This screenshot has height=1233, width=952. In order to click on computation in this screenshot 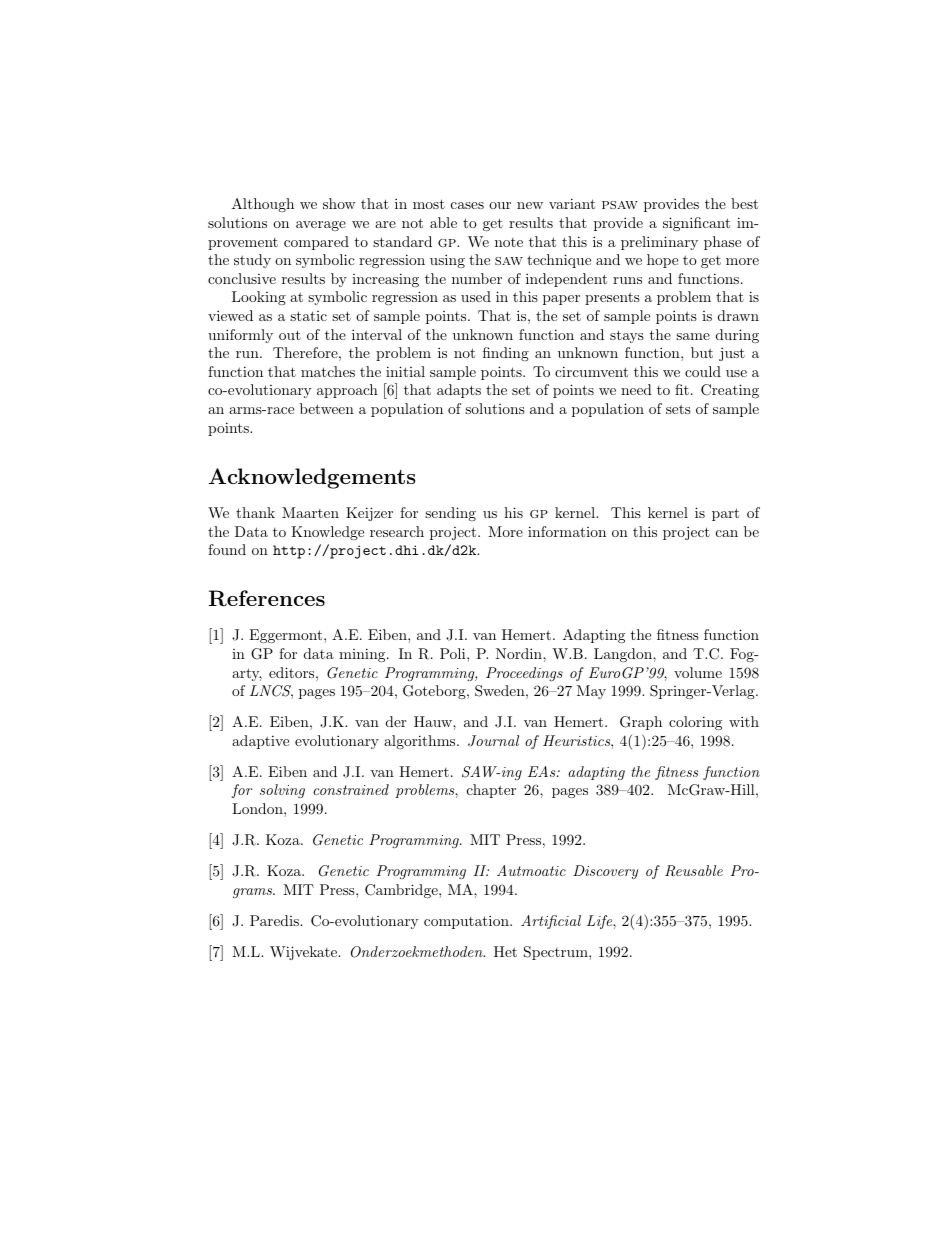, I will do `click(467, 922)`.
